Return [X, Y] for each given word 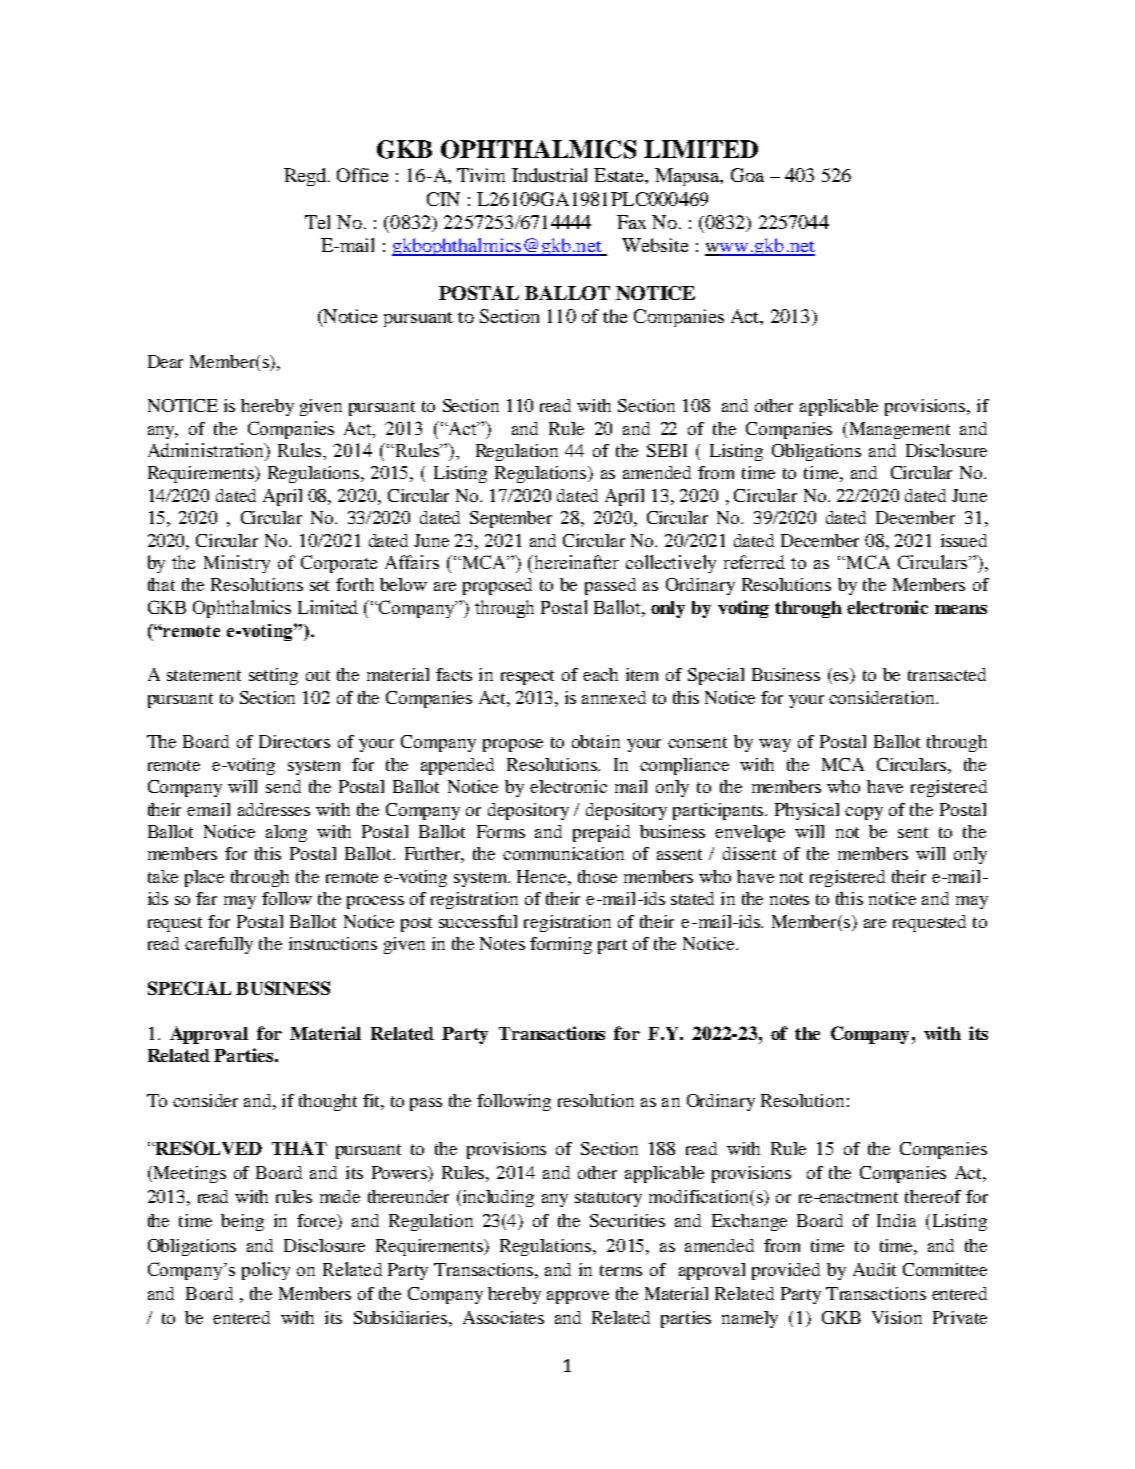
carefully [219, 945]
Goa [747, 175]
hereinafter [575, 562]
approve [578, 1297]
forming [561, 945]
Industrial [549, 175]
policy [266, 1271]
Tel [317, 222]
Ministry [237, 564]
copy [864, 813]
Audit [874, 1269]
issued [964, 540]
